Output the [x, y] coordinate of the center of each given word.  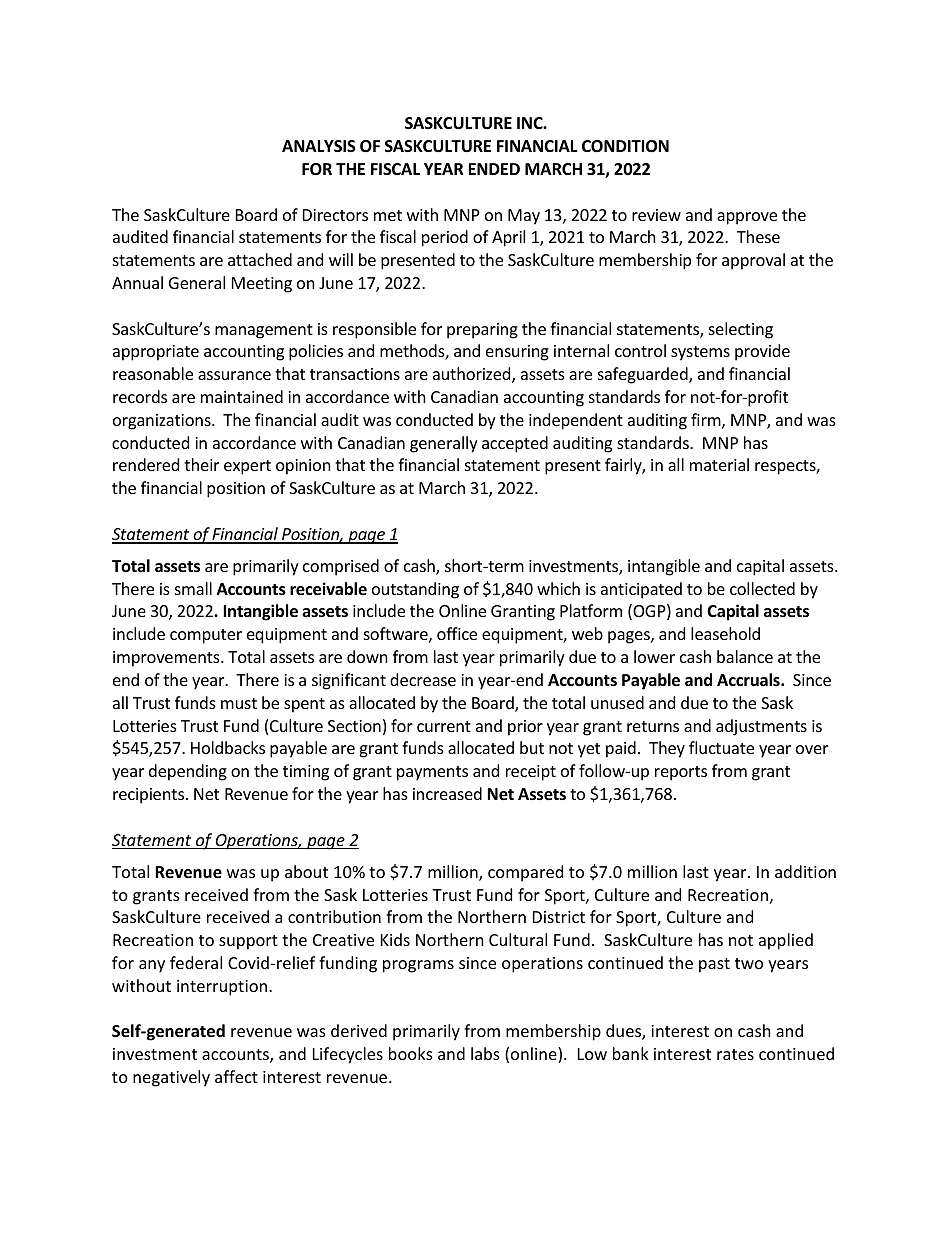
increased [447, 793]
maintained [242, 396]
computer [206, 636]
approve [747, 218]
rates [735, 1054]
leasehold [725, 633]
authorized [473, 375]
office [457, 633]
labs [485, 1053]
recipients [150, 796]
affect [236, 1076]
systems [700, 353]
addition [805, 871]
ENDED [494, 169]
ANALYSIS [319, 146]
